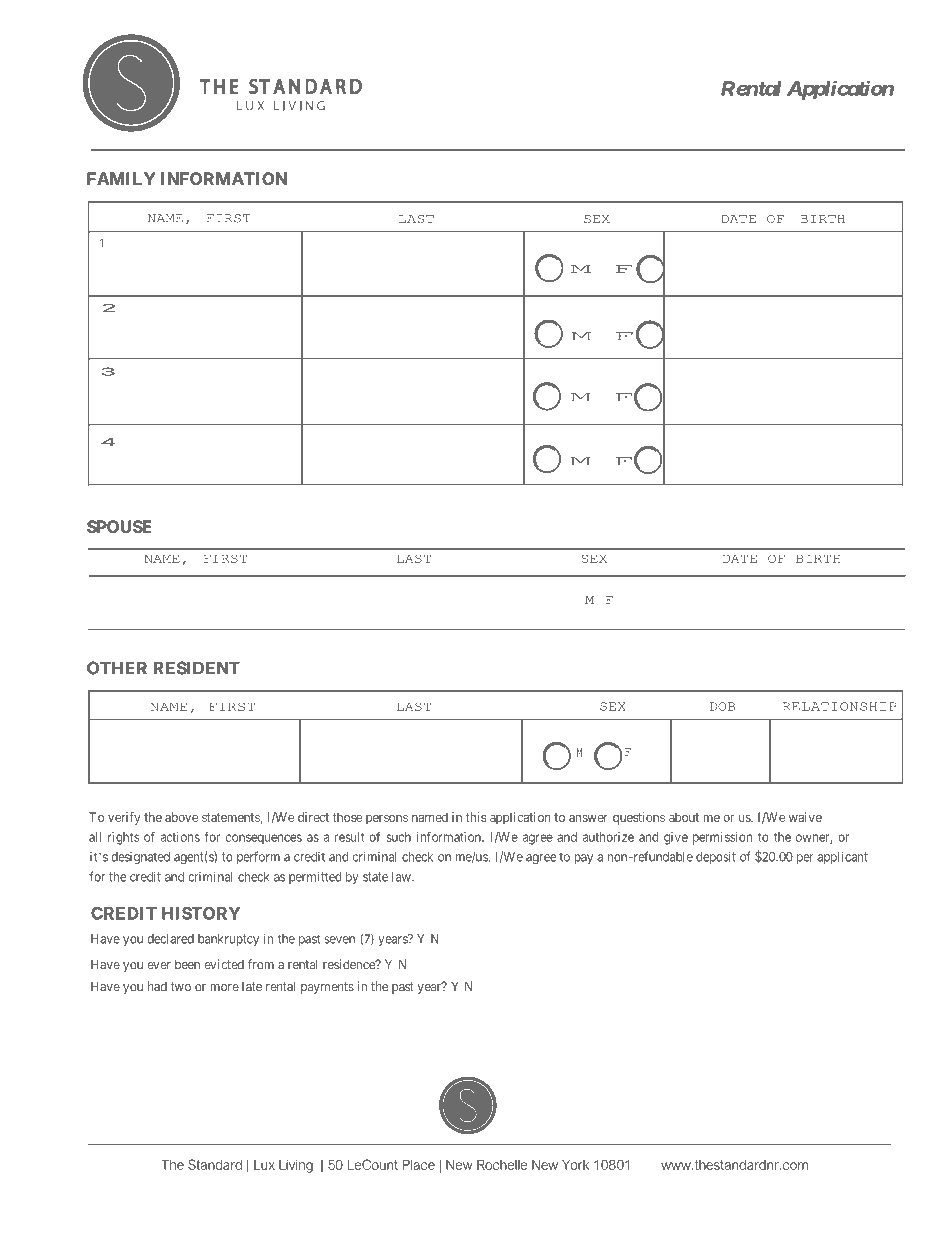 The width and height of the screenshot is (952, 1233). What do you see at coordinates (121, 178) in the screenshot?
I see `FAMILY` at bounding box center [121, 178].
